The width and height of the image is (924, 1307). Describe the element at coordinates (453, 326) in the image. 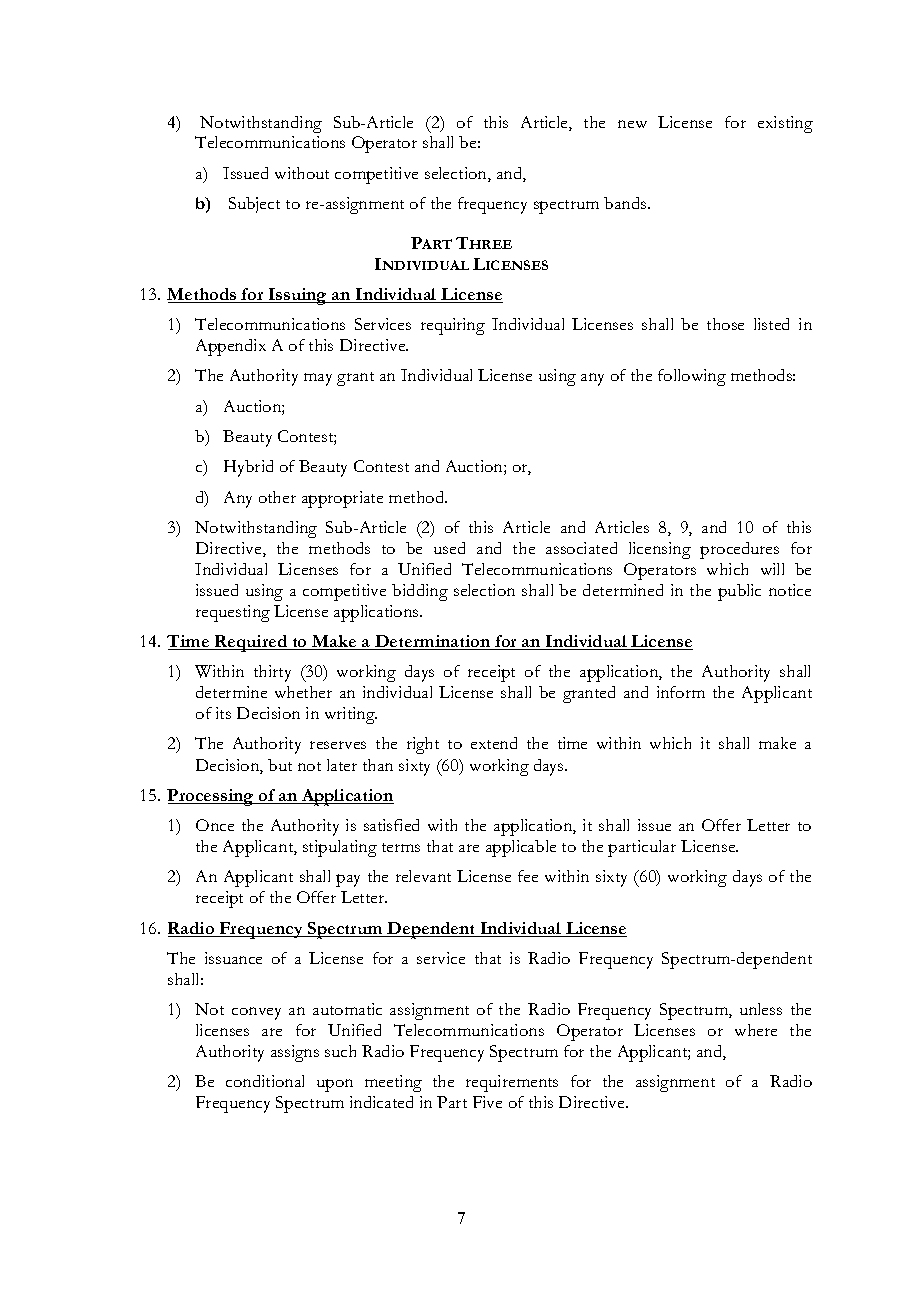

I see `requiring` at that location.
